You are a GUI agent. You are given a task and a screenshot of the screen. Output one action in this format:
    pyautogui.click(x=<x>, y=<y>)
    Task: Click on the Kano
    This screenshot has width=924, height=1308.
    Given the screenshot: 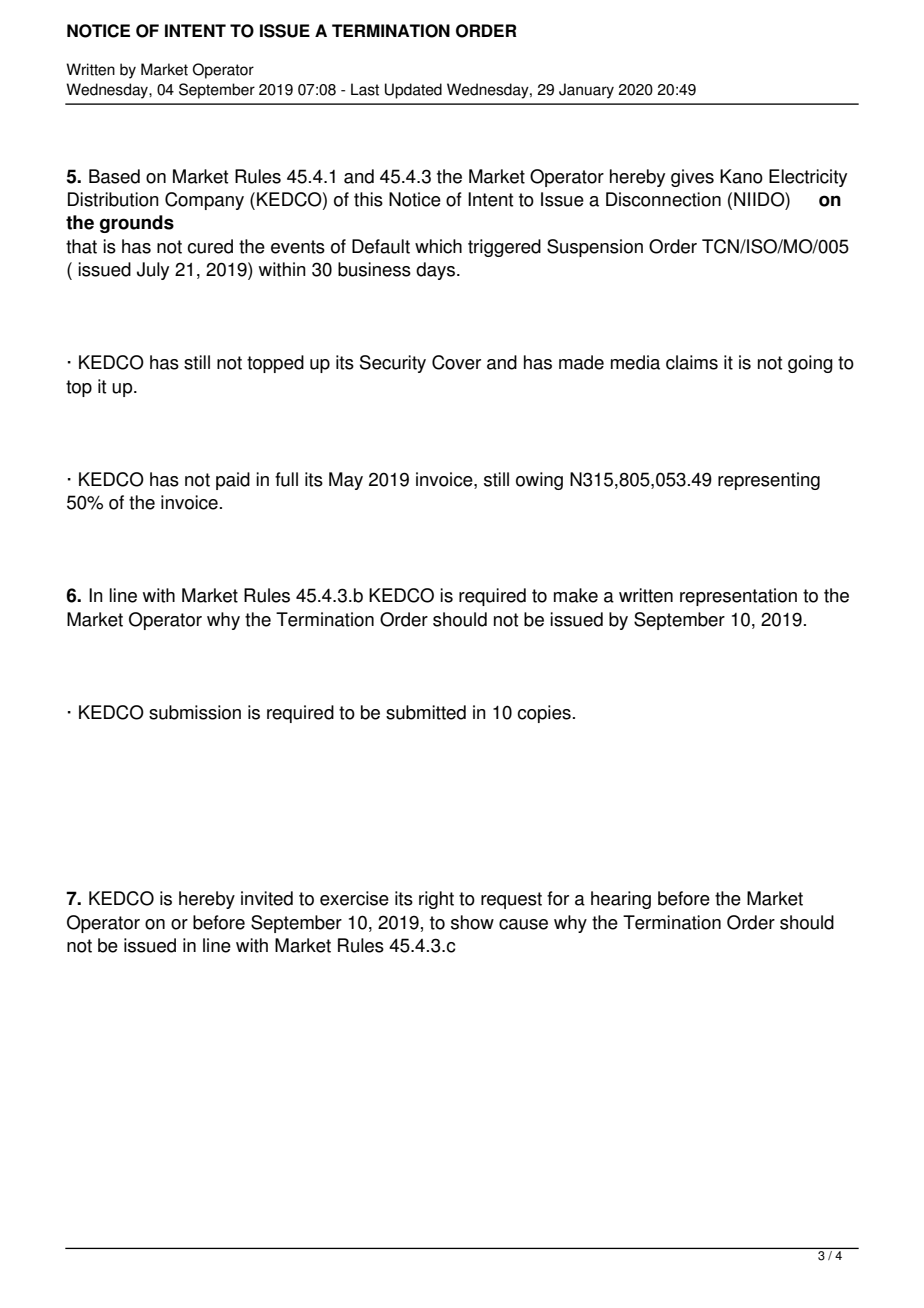 What is the action you would take?
    pyautogui.click(x=741, y=176)
